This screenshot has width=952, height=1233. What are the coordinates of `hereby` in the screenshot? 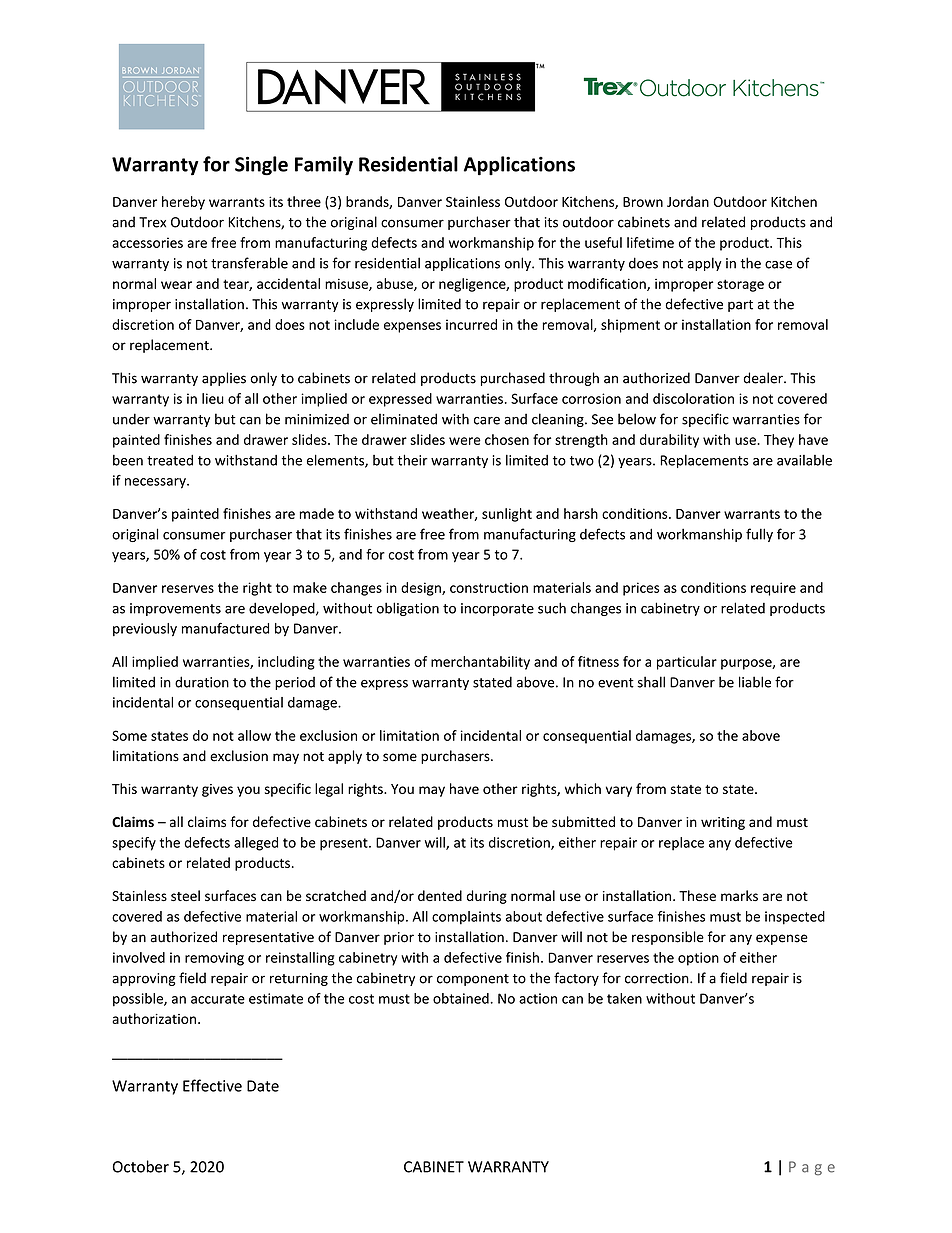 It's located at (183, 203).
